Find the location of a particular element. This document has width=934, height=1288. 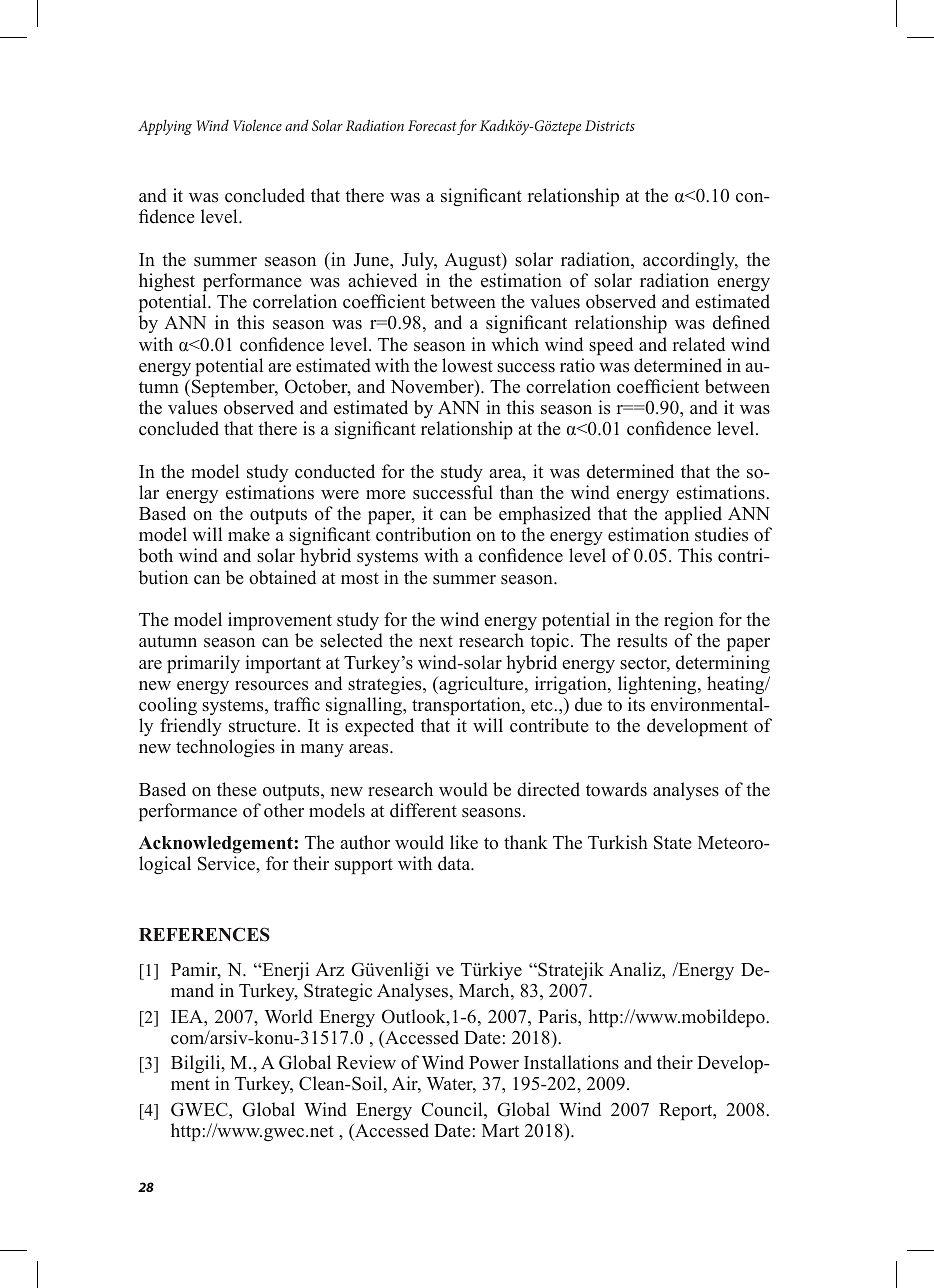

more is located at coordinates (386, 495).
